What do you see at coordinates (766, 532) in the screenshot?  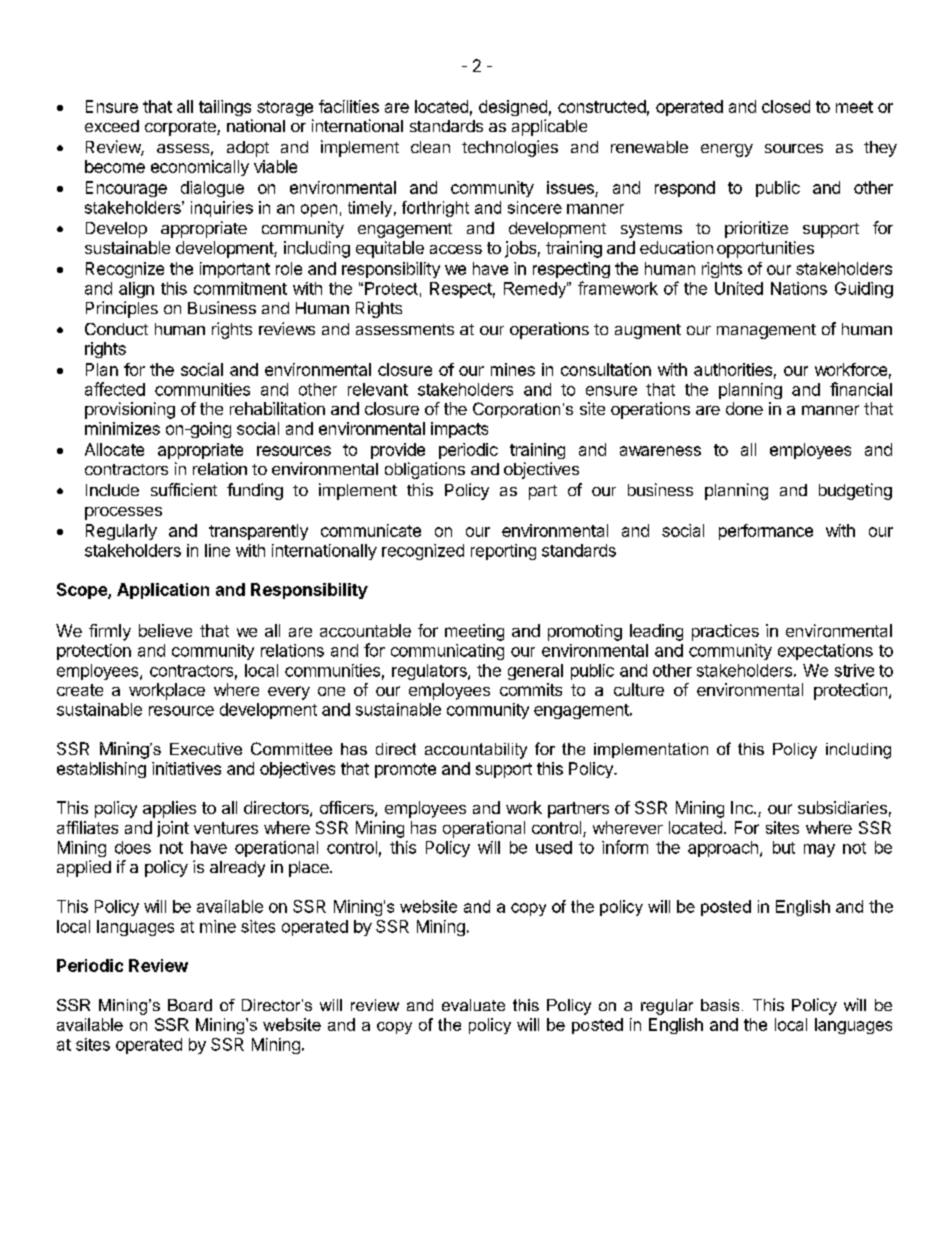 I see `performance` at bounding box center [766, 532].
